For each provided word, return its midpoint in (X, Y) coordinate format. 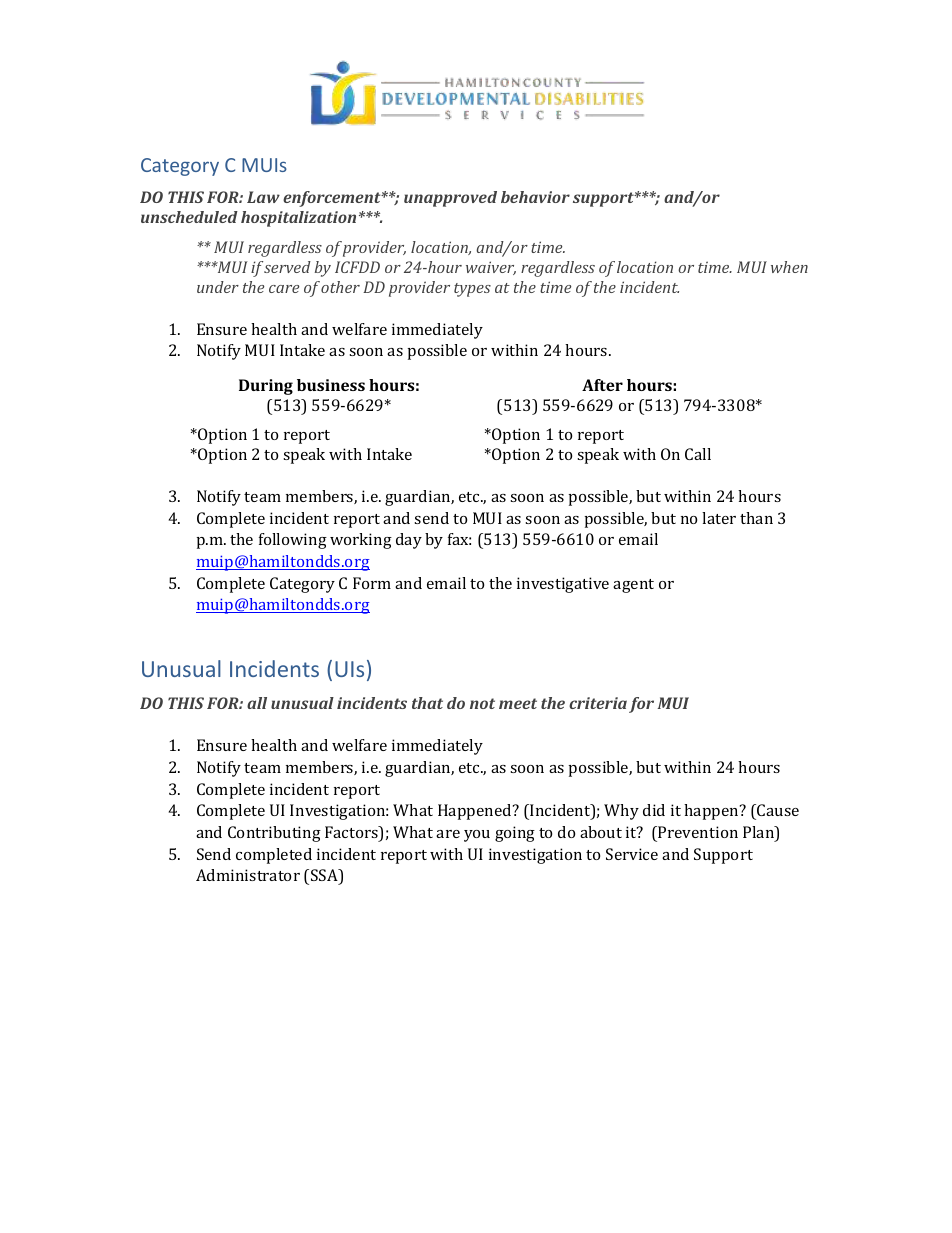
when (789, 267)
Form (372, 583)
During (266, 387)
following (293, 541)
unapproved (450, 199)
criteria (598, 703)
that (427, 703)
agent (633, 586)
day (409, 541)
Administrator (248, 875)
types (472, 290)
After (602, 385)
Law (263, 197)
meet (518, 703)
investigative (563, 585)
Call (698, 454)
